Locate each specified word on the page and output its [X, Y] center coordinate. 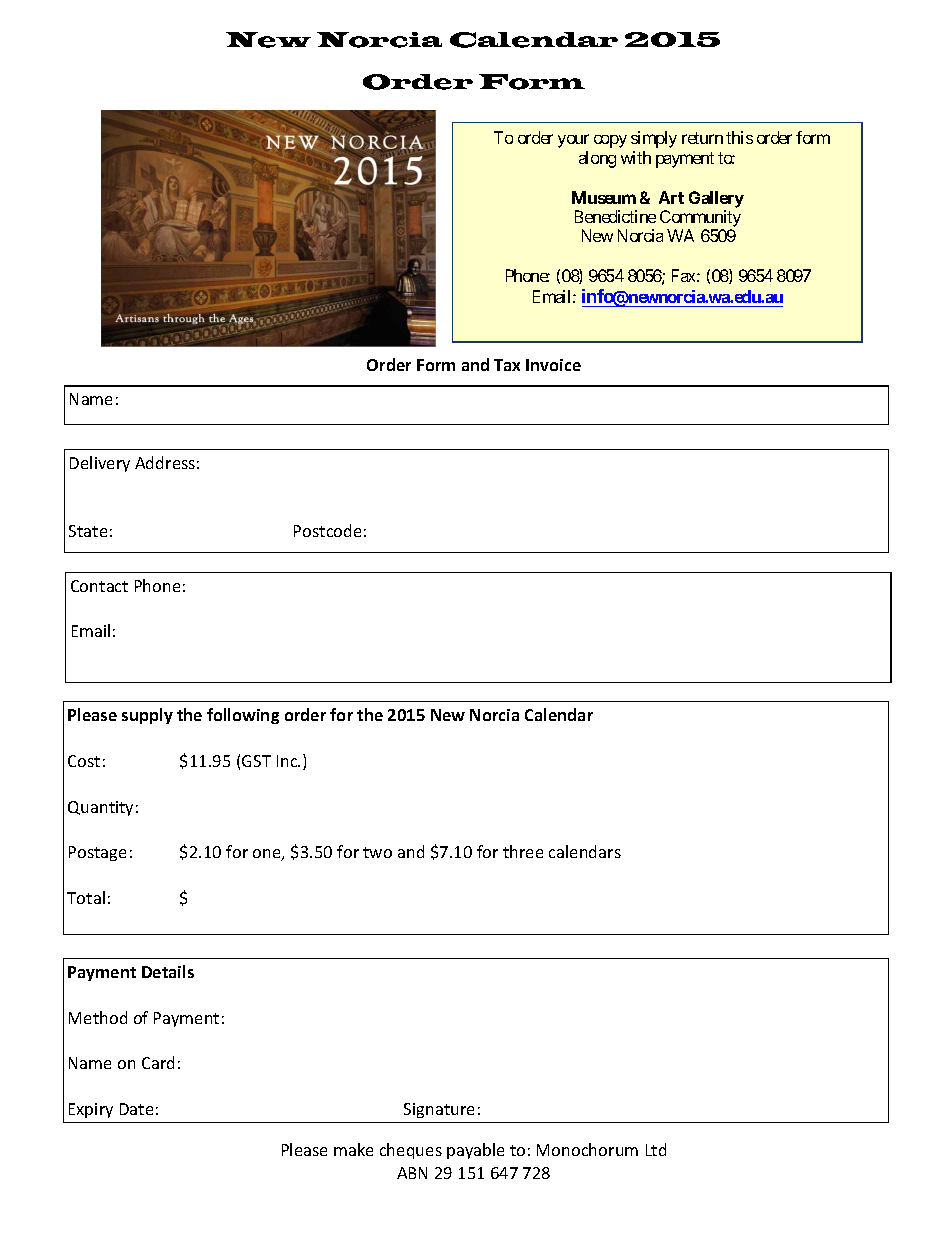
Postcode [327, 530]
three [523, 851]
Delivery [100, 464]
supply [147, 716]
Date [136, 1109]
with [636, 157]
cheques [411, 1151]
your [573, 141]
